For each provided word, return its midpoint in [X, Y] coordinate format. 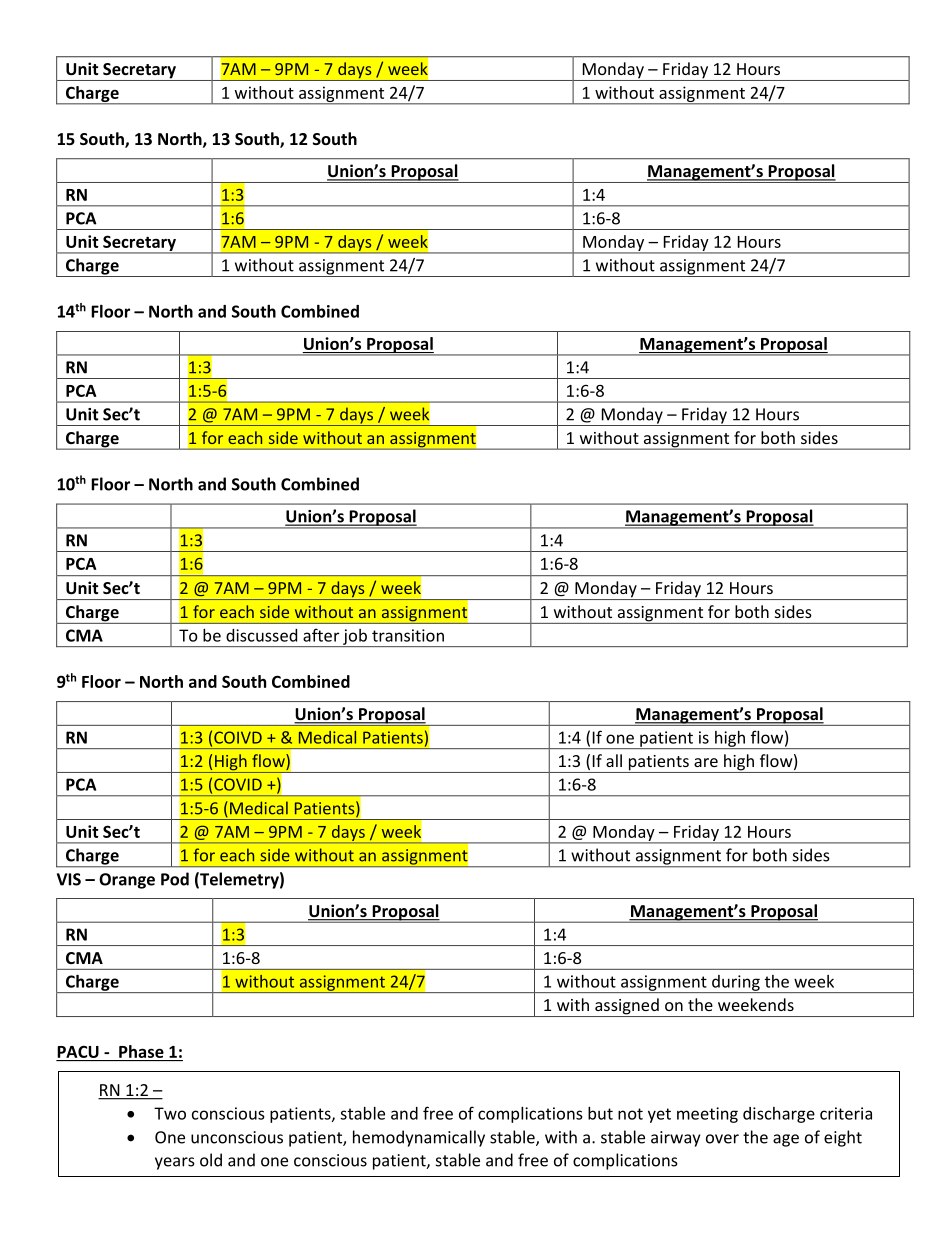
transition [408, 635]
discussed [261, 635]
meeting [707, 1115]
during [736, 984]
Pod [175, 879]
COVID [238, 784]
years [175, 1163]
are [706, 762]
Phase [141, 1051]
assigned [627, 1007]
